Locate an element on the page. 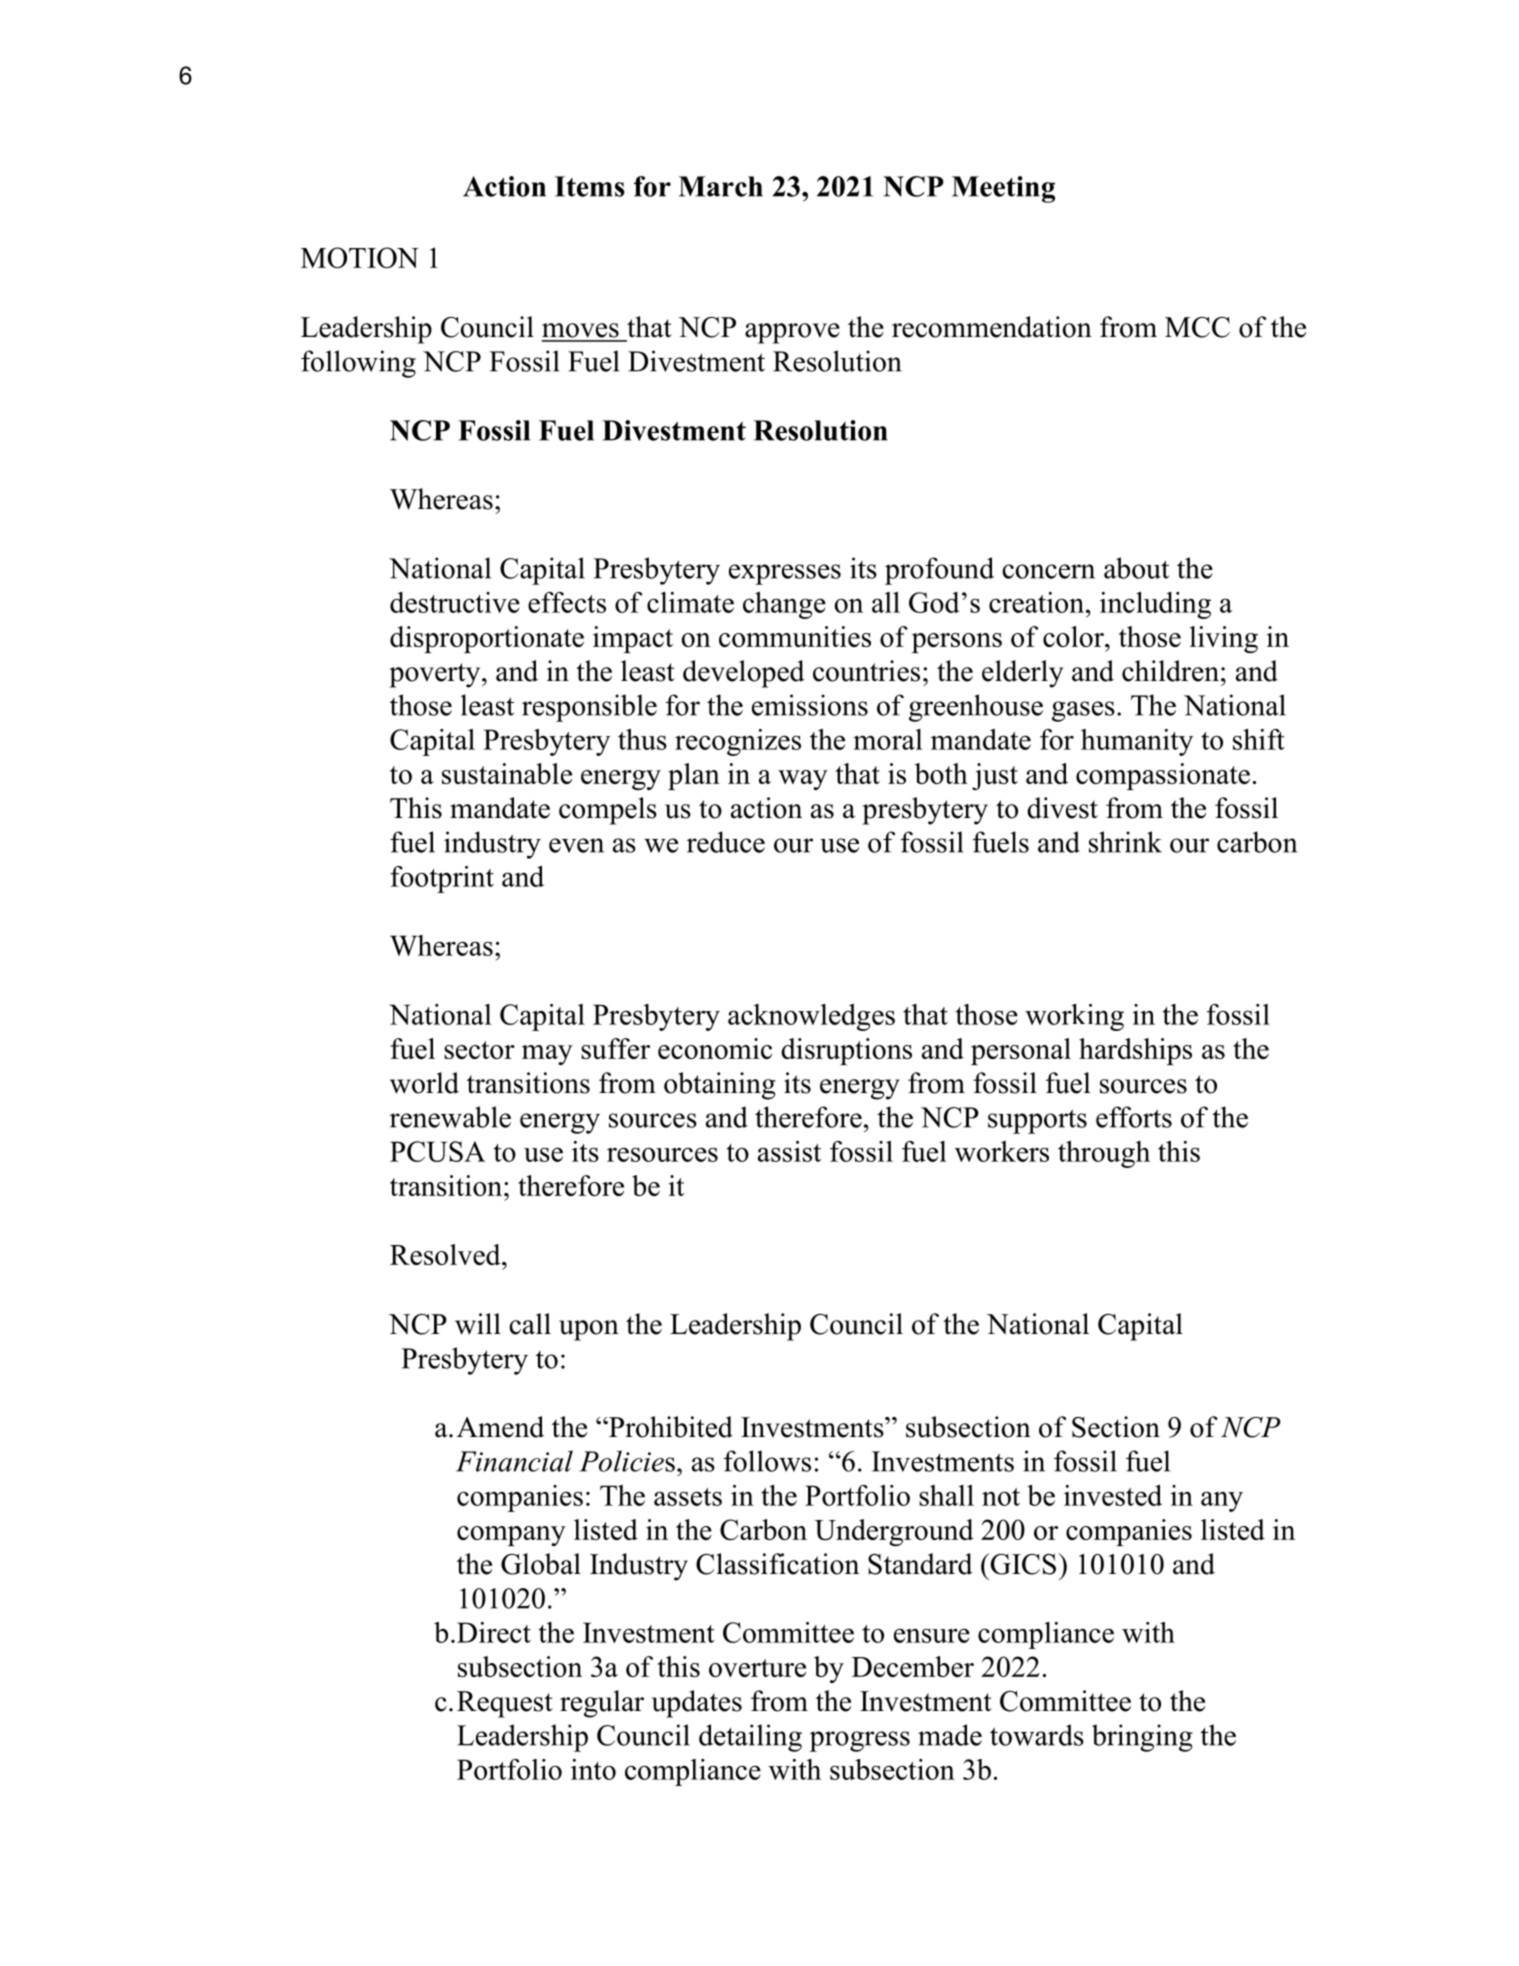  MCC is located at coordinates (1197, 327).
